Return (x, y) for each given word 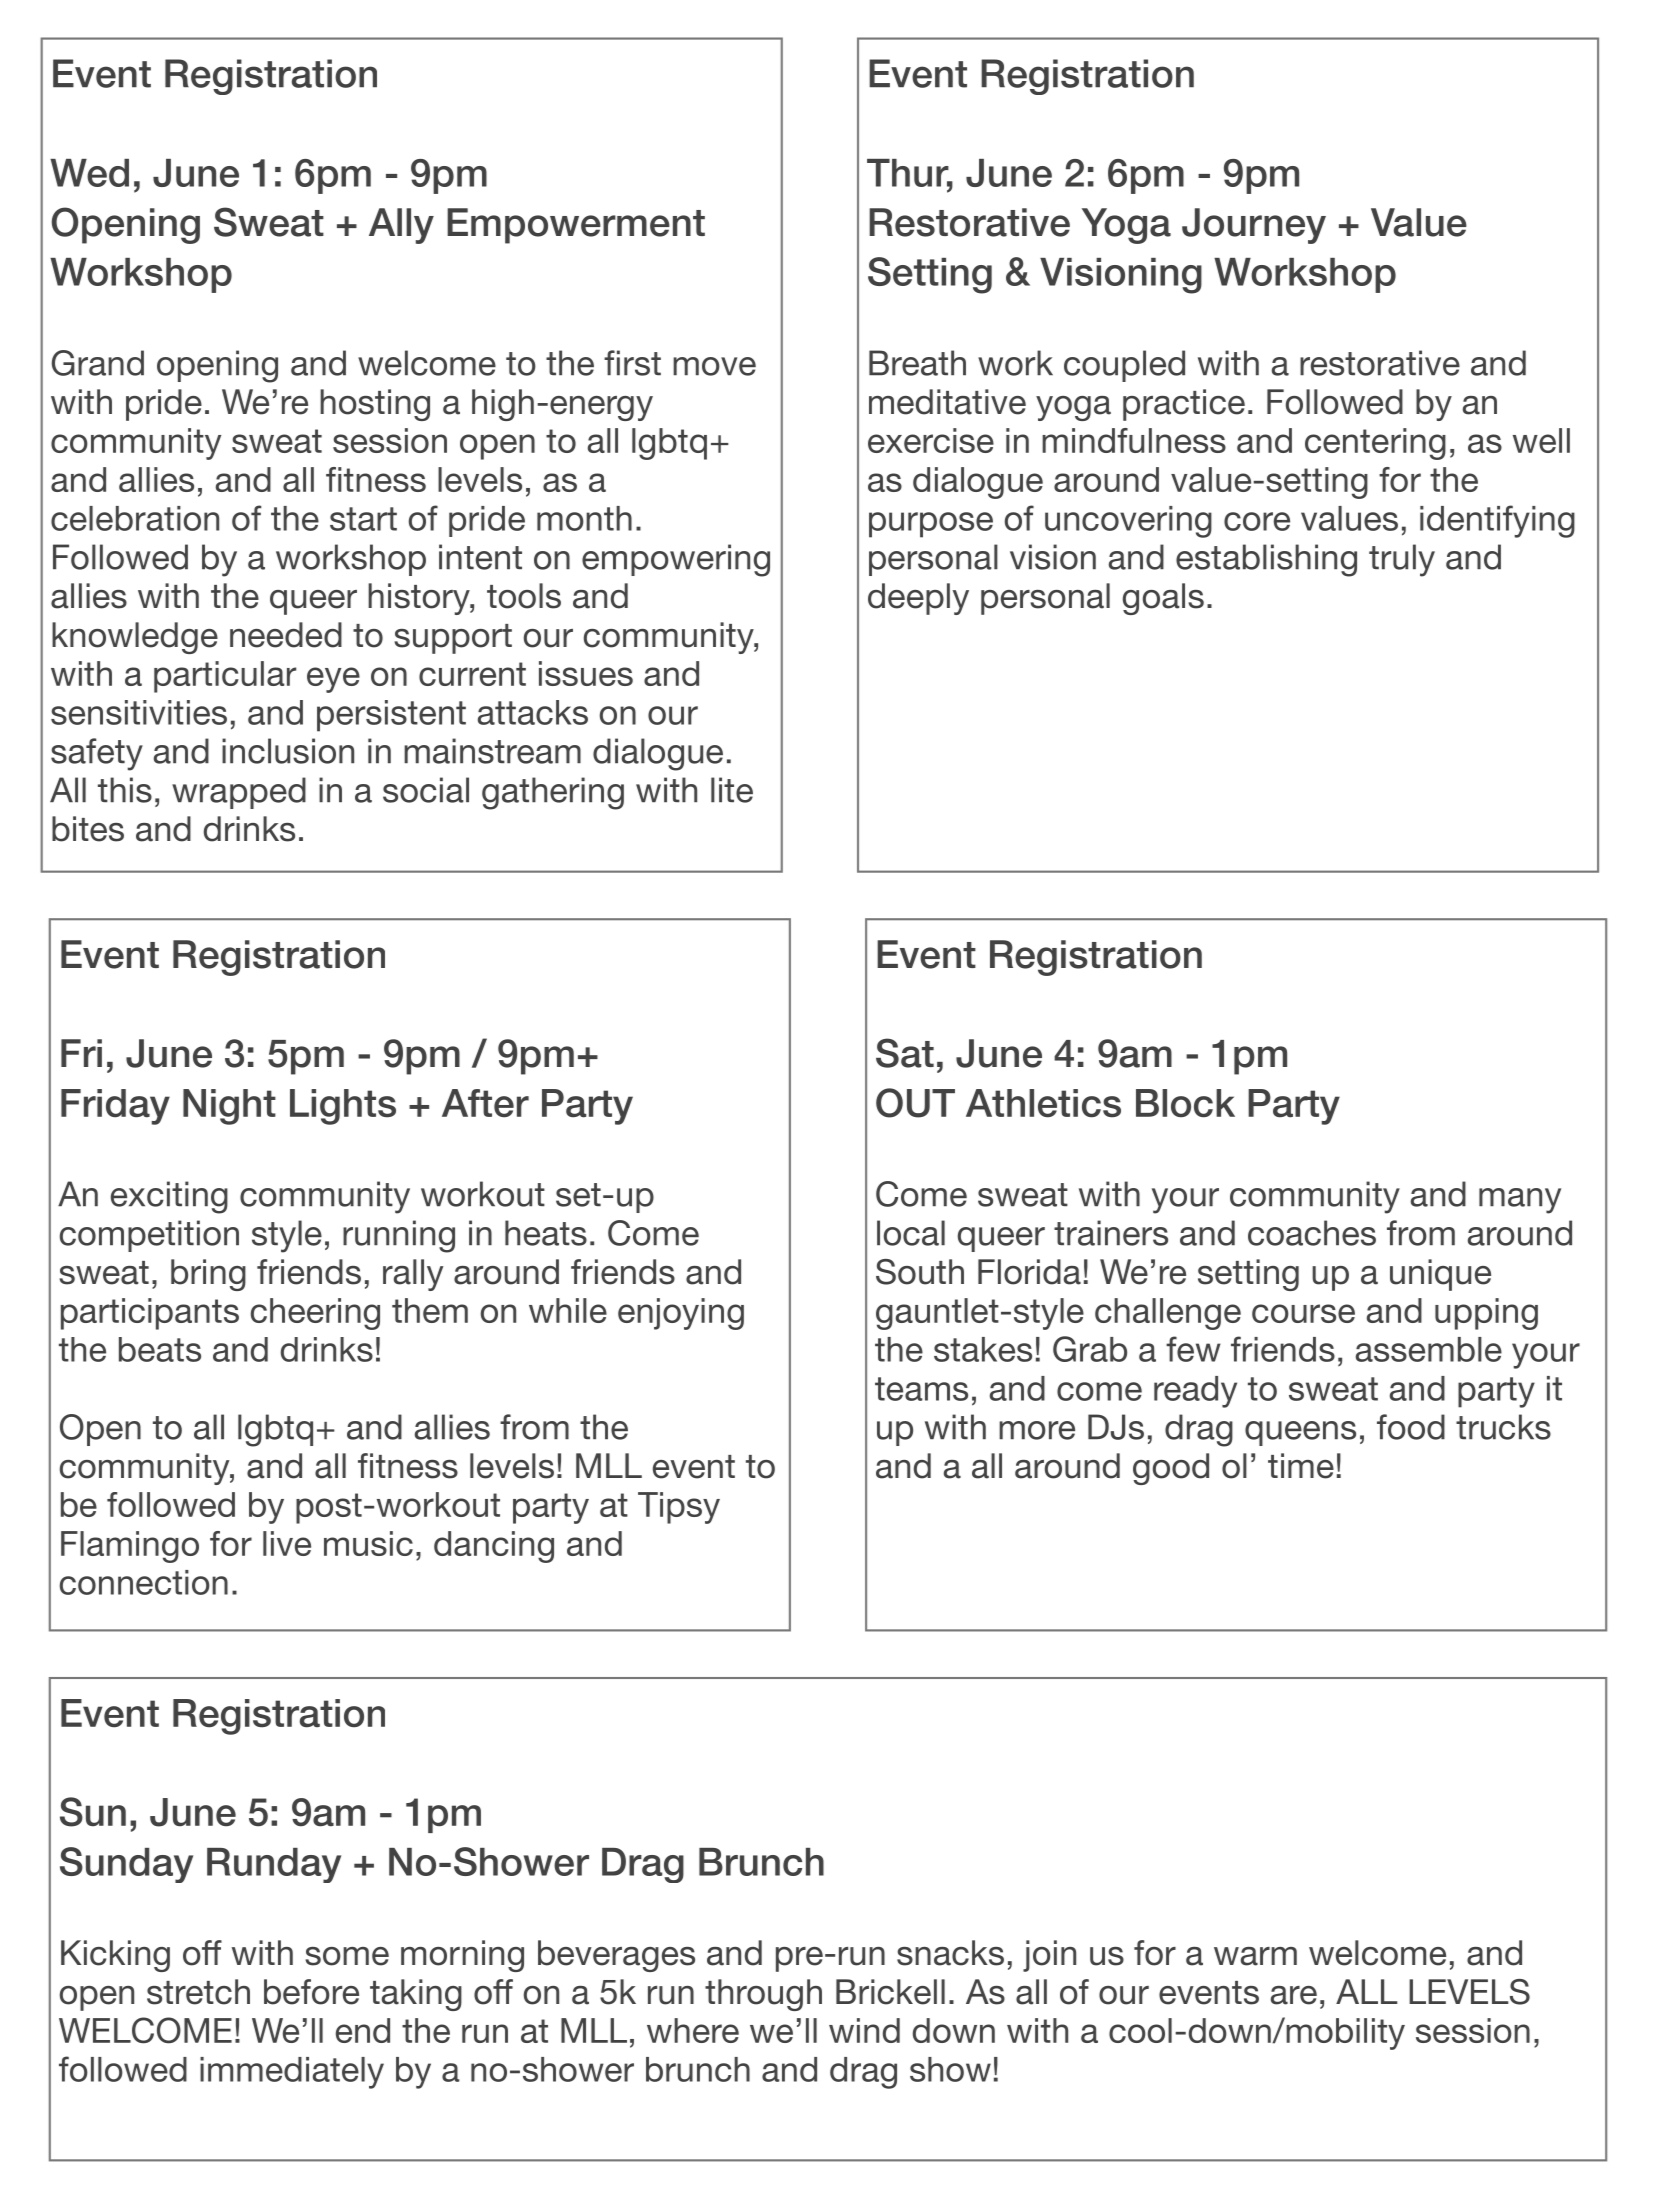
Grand (98, 363)
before (311, 1992)
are (1294, 1995)
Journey (1254, 226)
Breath (917, 363)
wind (864, 2030)
